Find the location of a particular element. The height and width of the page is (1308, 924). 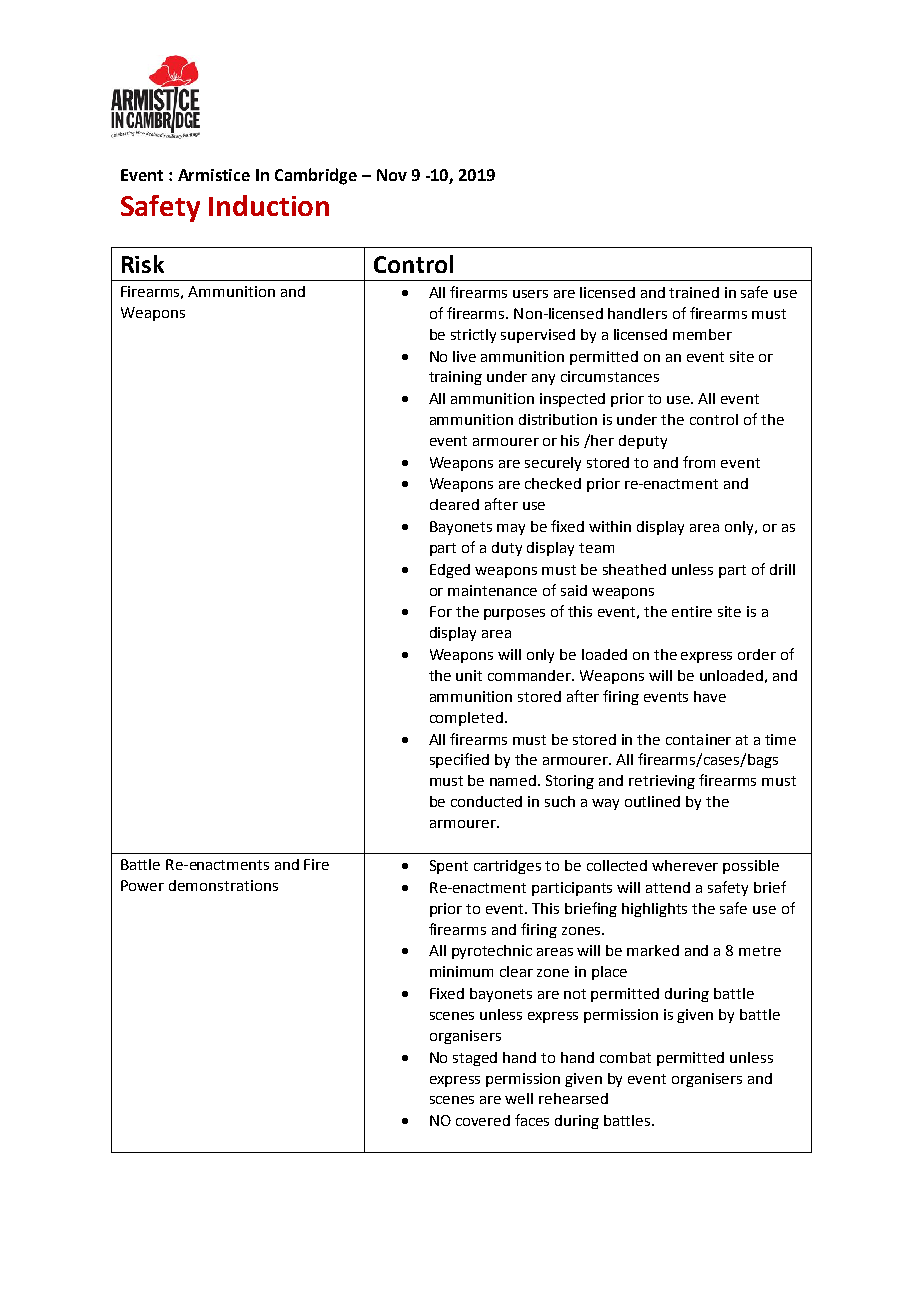

from is located at coordinates (699, 462).
